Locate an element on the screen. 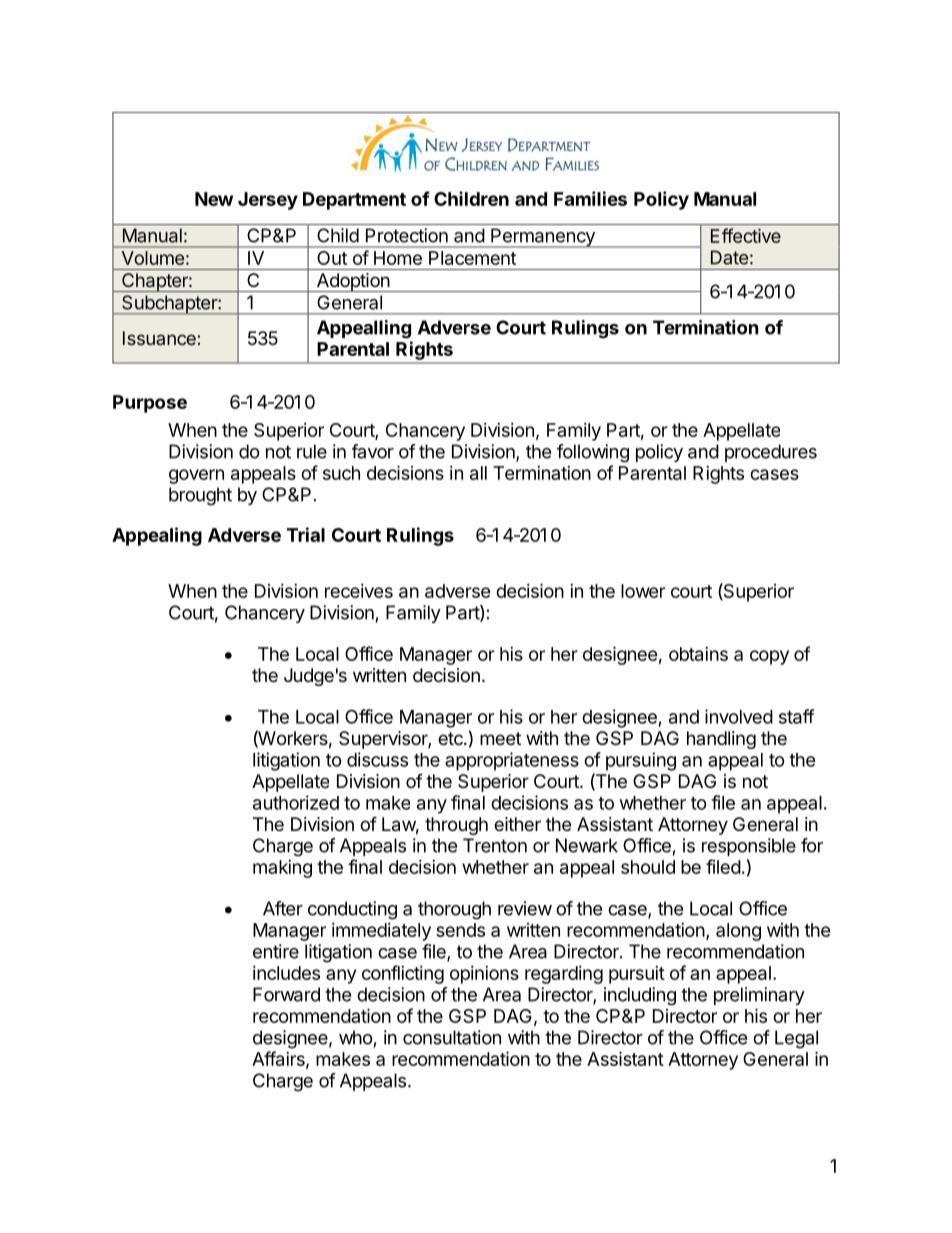  favor is located at coordinates (373, 451).
